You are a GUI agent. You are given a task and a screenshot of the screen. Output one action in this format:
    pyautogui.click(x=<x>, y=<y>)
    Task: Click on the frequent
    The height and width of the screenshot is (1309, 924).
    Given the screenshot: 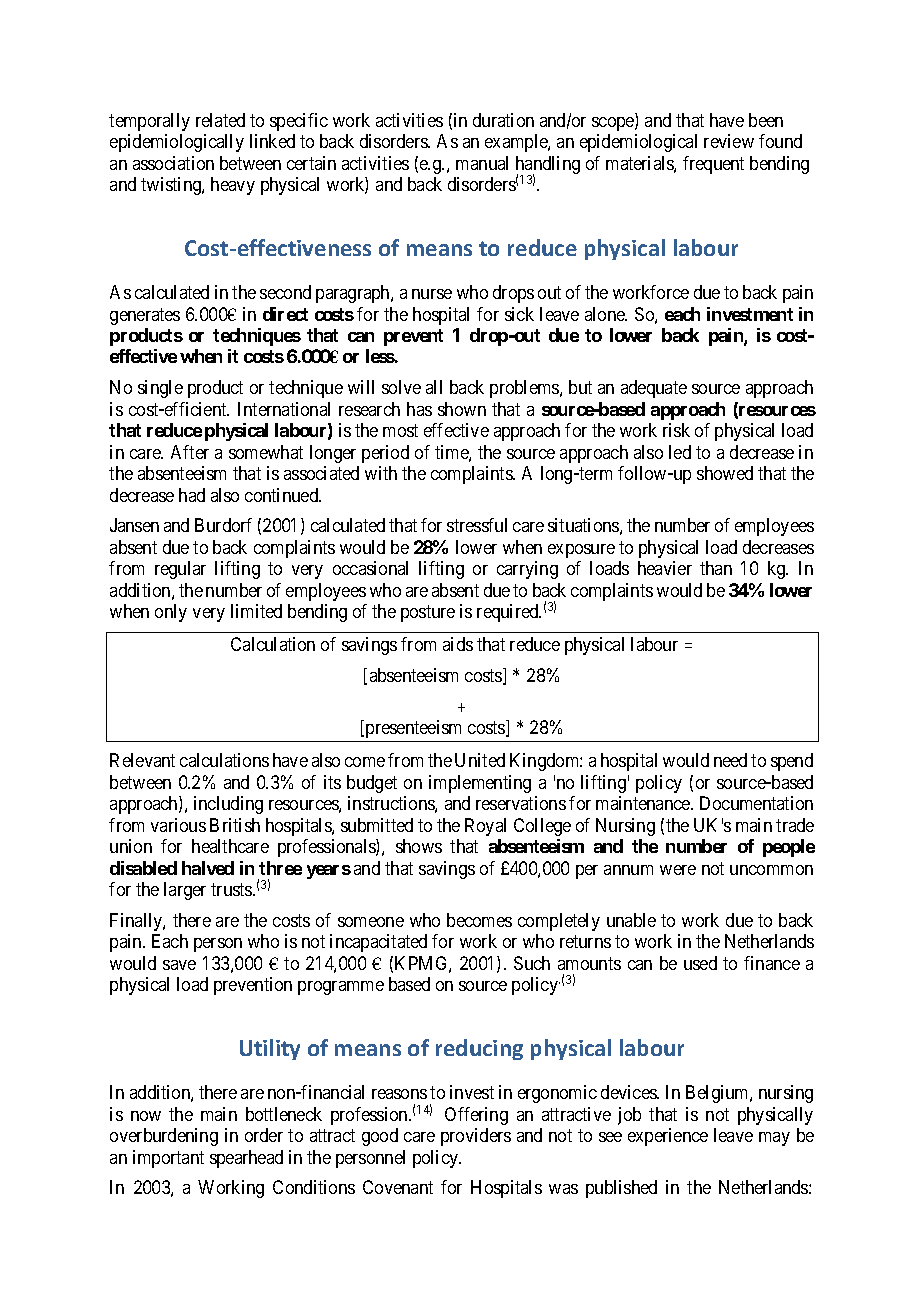 What is the action you would take?
    pyautogui.click(x=713, y=165)
